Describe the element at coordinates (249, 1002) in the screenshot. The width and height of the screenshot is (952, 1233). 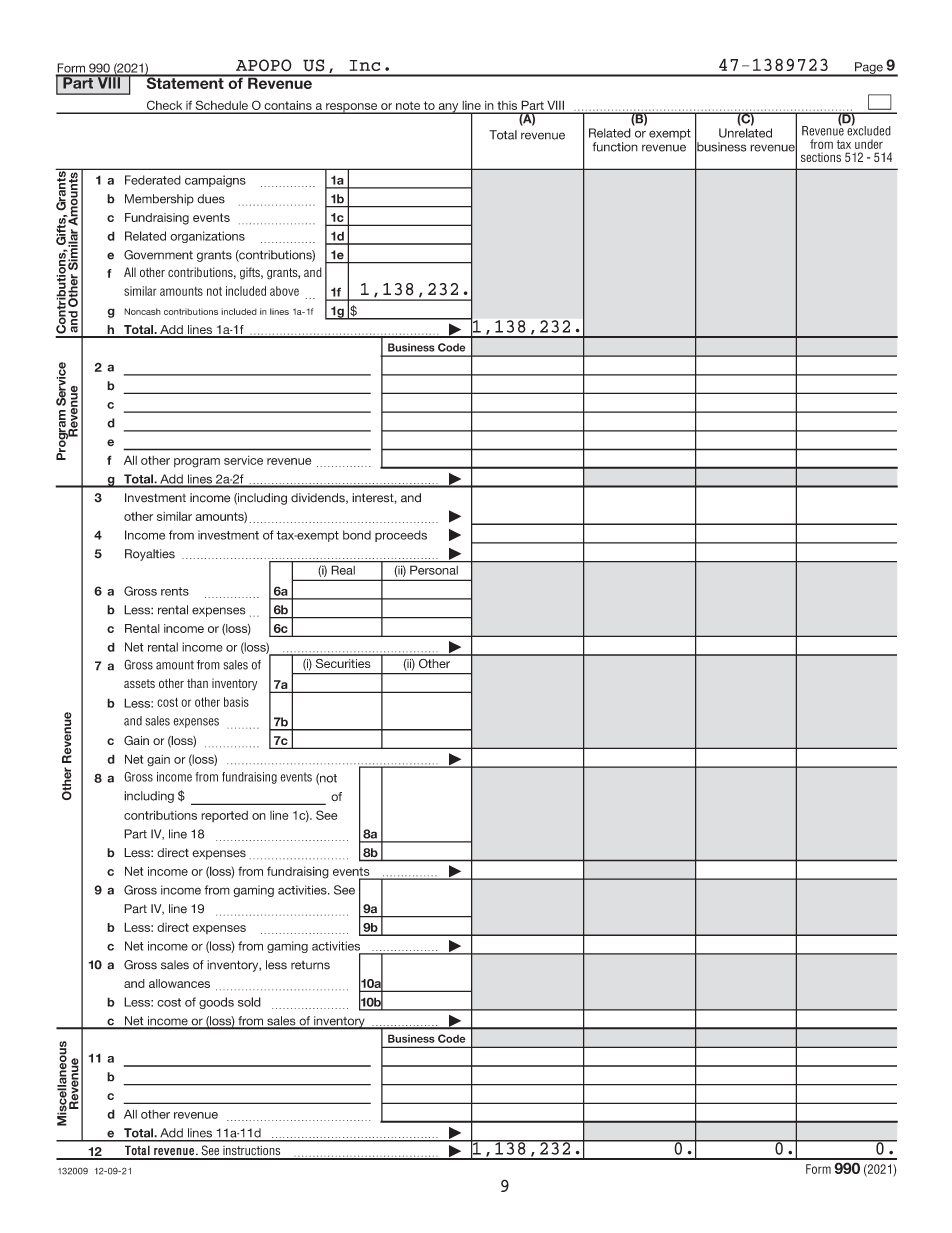
I see `sold` at that location.
